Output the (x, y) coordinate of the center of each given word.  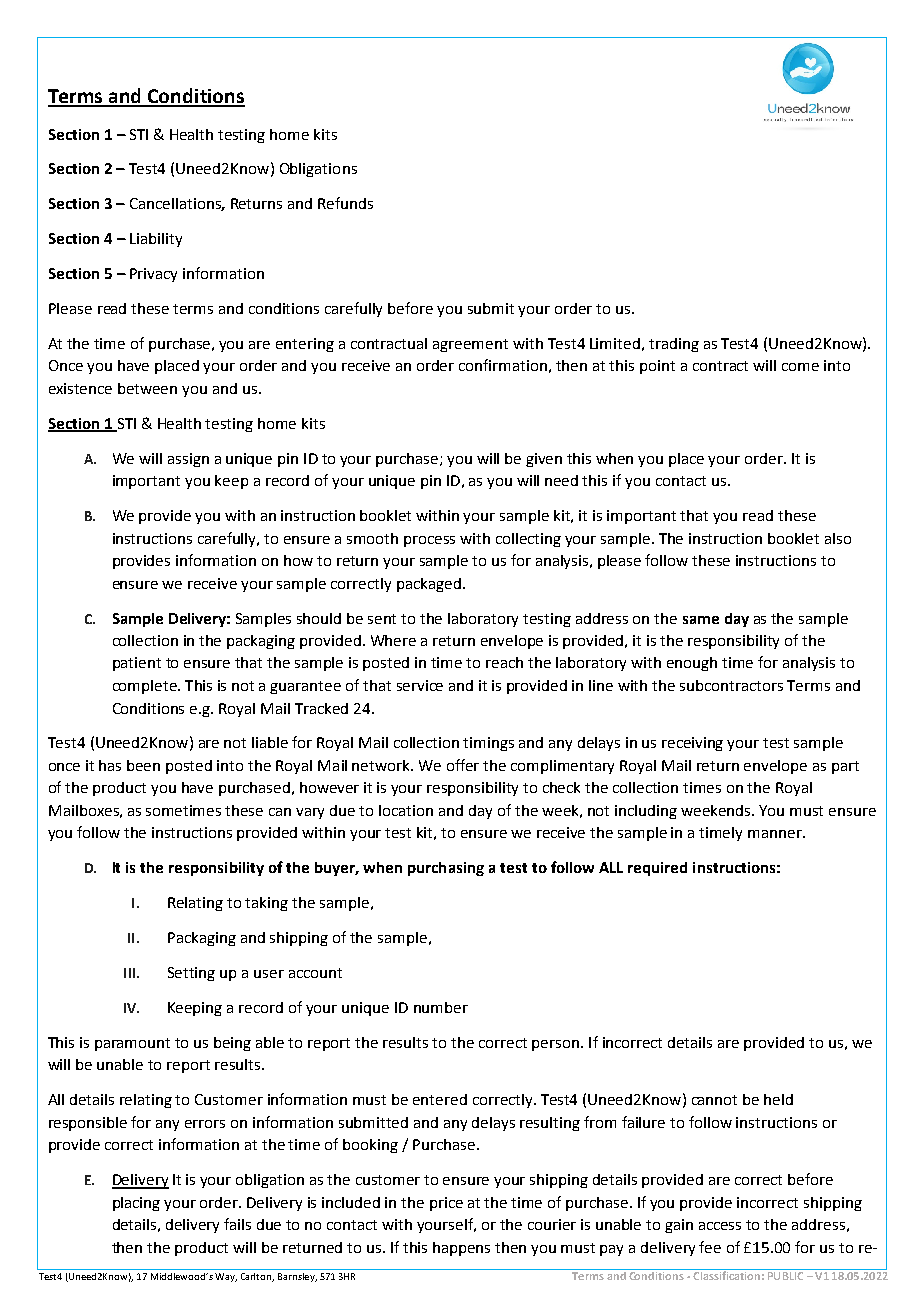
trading (674, 345)
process (429, 541)
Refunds (345, 203)
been (143, 765)
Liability (156, 240)
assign (188, 460)
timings (488, 744)
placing (136, 1204)
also (838, 538)
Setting (191, 974)
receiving (692, 744)
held (778, 1099)
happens (461, 1249)
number (441, 1007)
